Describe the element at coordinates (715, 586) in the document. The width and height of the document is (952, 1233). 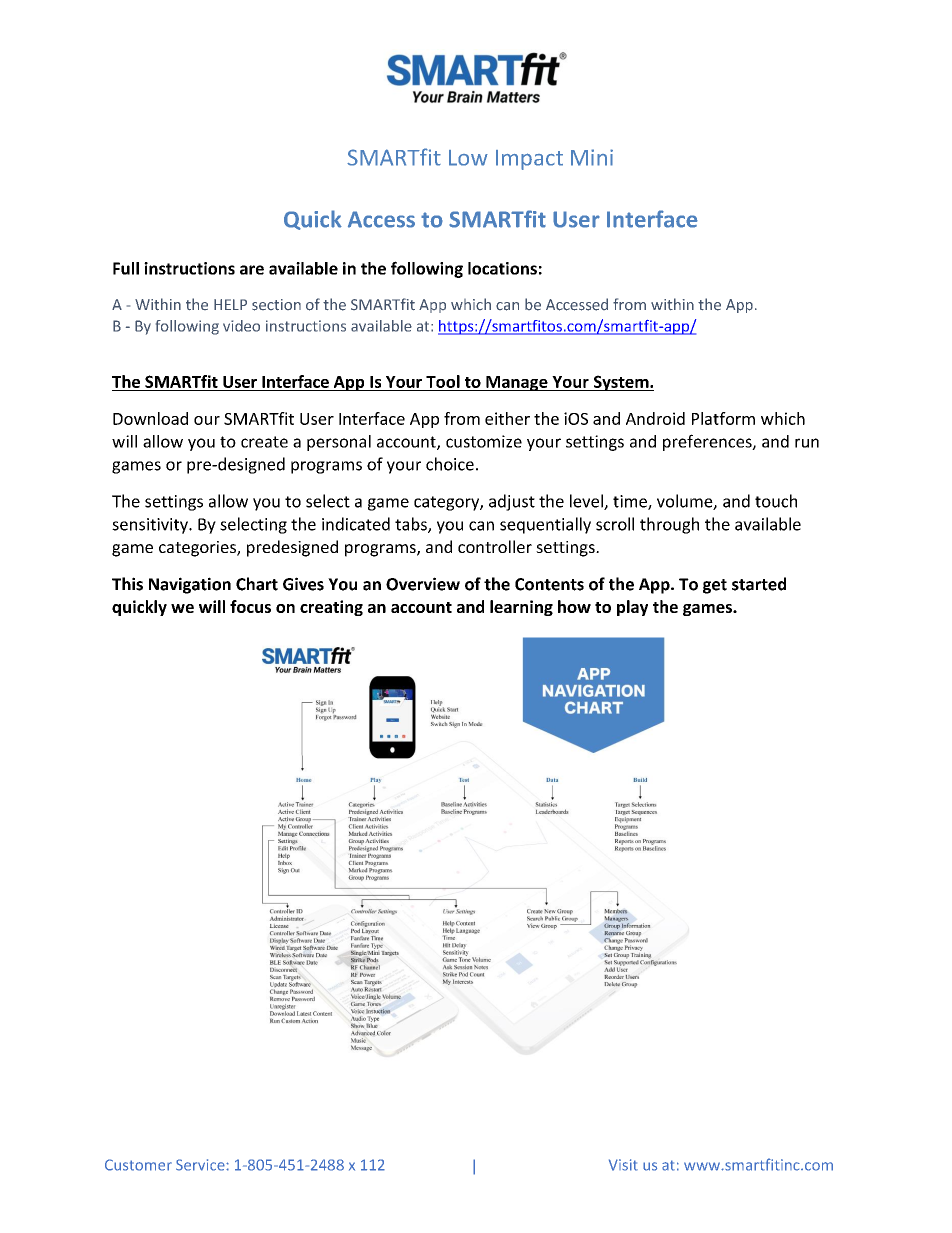
I see `get` at that location.
